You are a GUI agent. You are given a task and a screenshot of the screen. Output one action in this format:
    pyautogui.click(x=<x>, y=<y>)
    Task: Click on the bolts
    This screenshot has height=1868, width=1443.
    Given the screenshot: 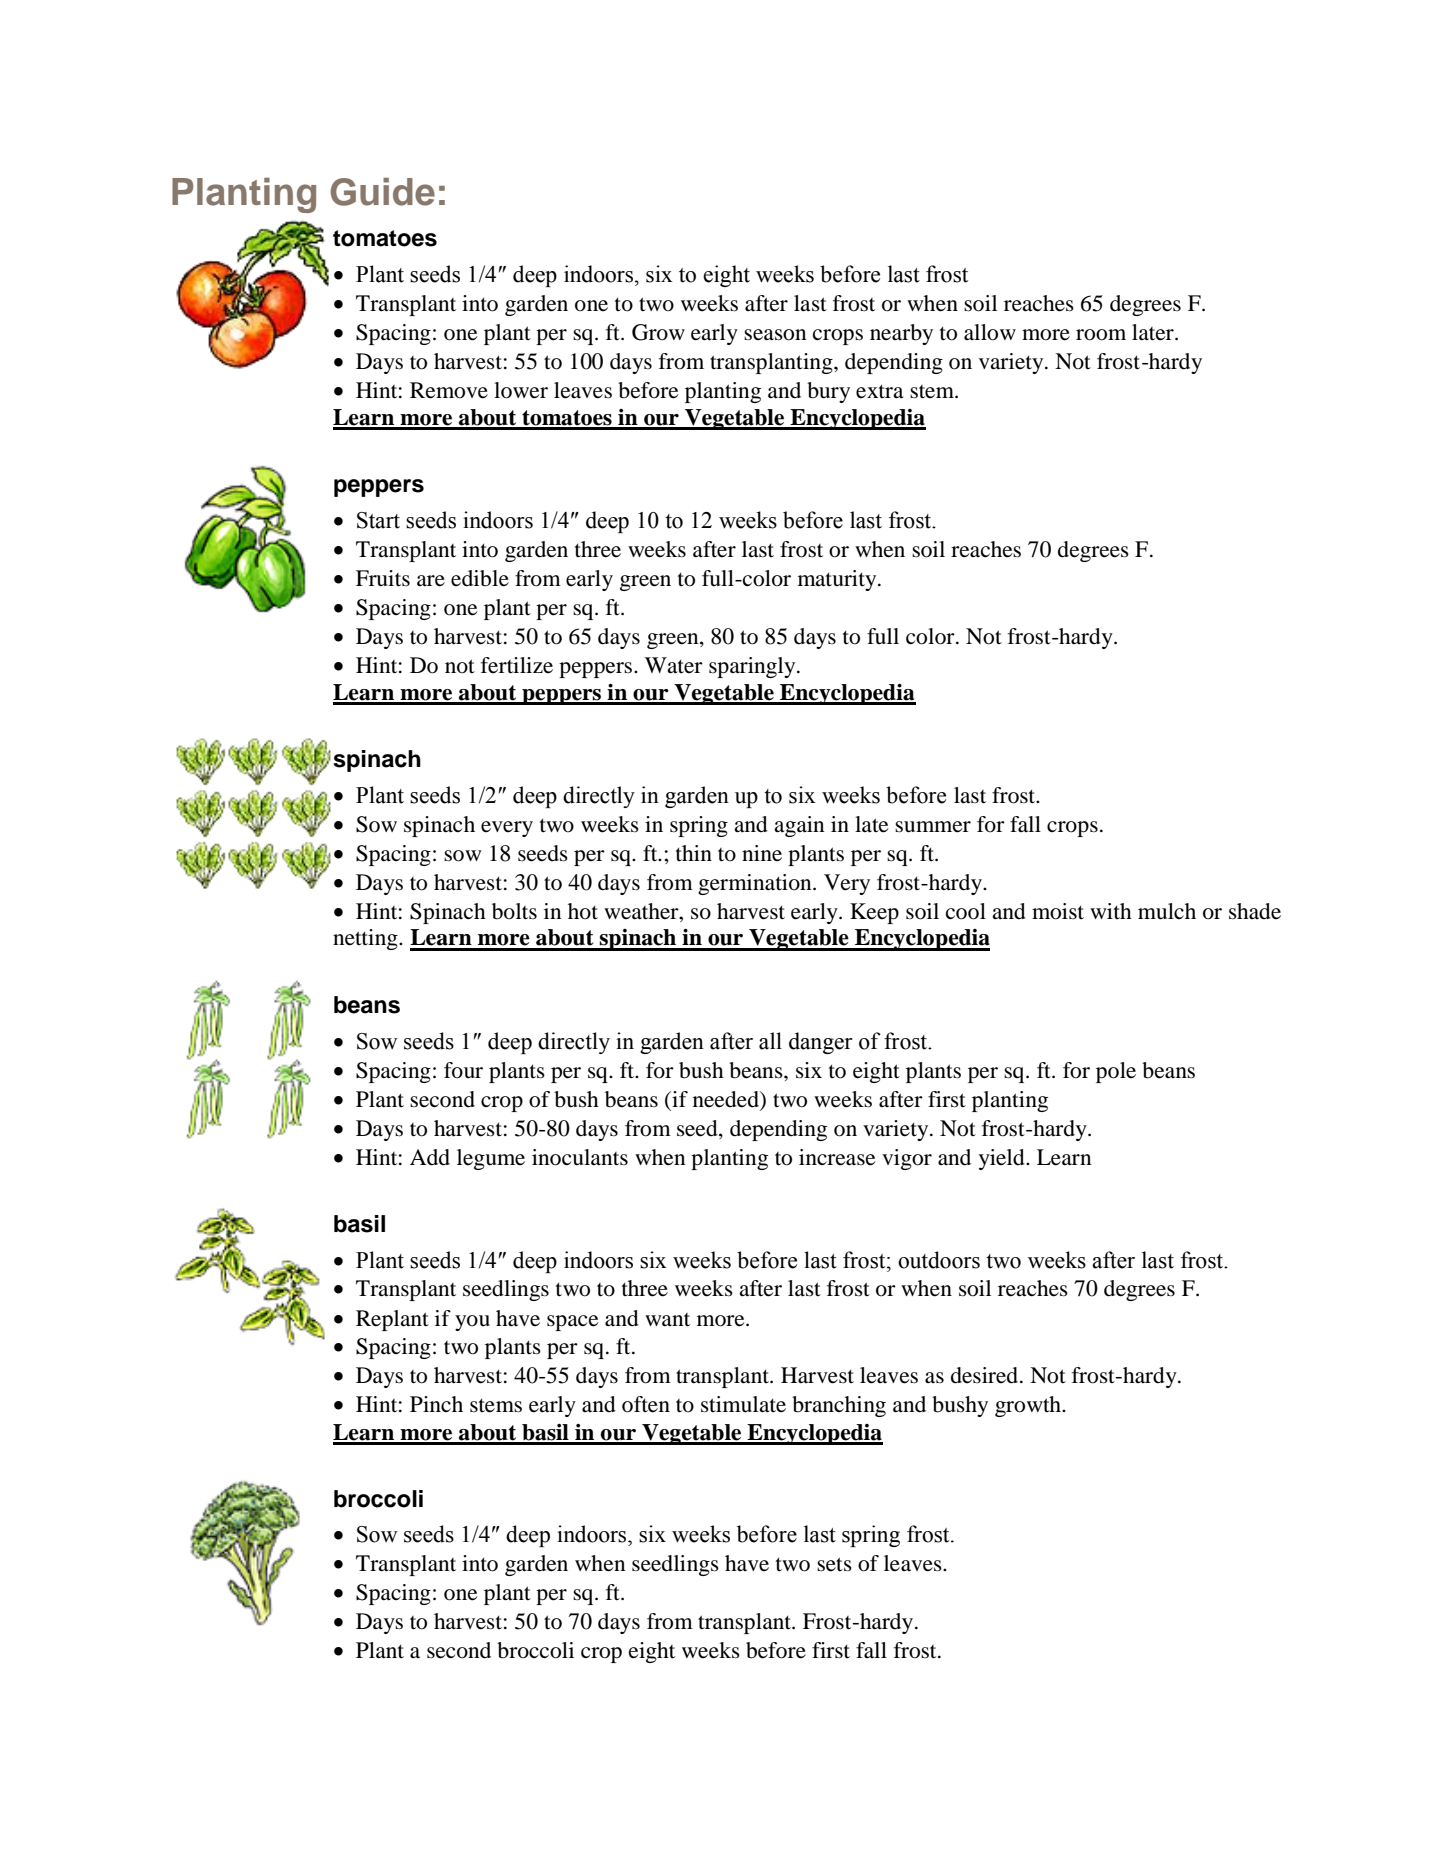 What is the action you would take?
    pyautogui.click(x=514, y=911)
